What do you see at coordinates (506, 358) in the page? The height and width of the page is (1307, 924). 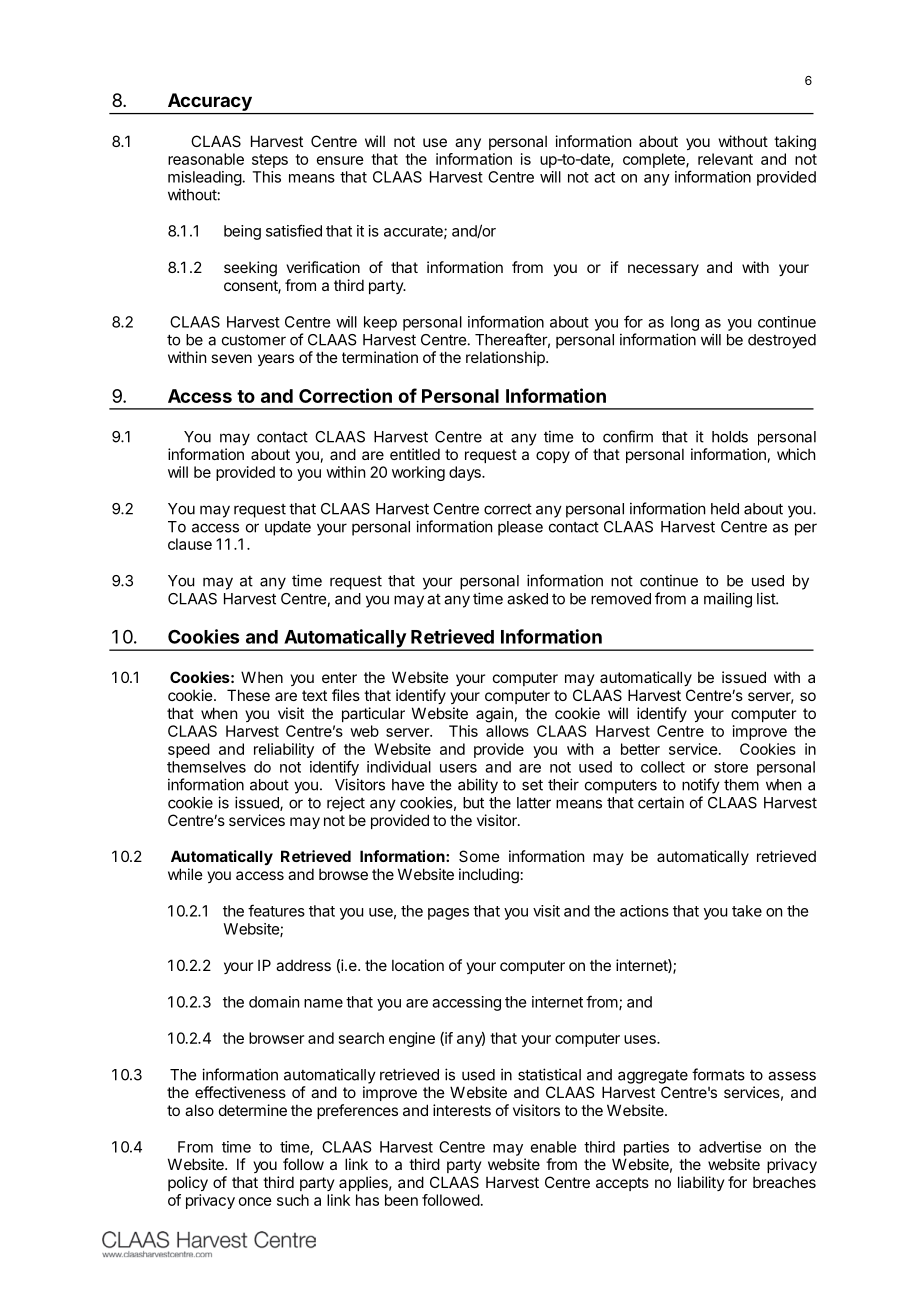 I see `relationship` at bounding box center [506, 358].
